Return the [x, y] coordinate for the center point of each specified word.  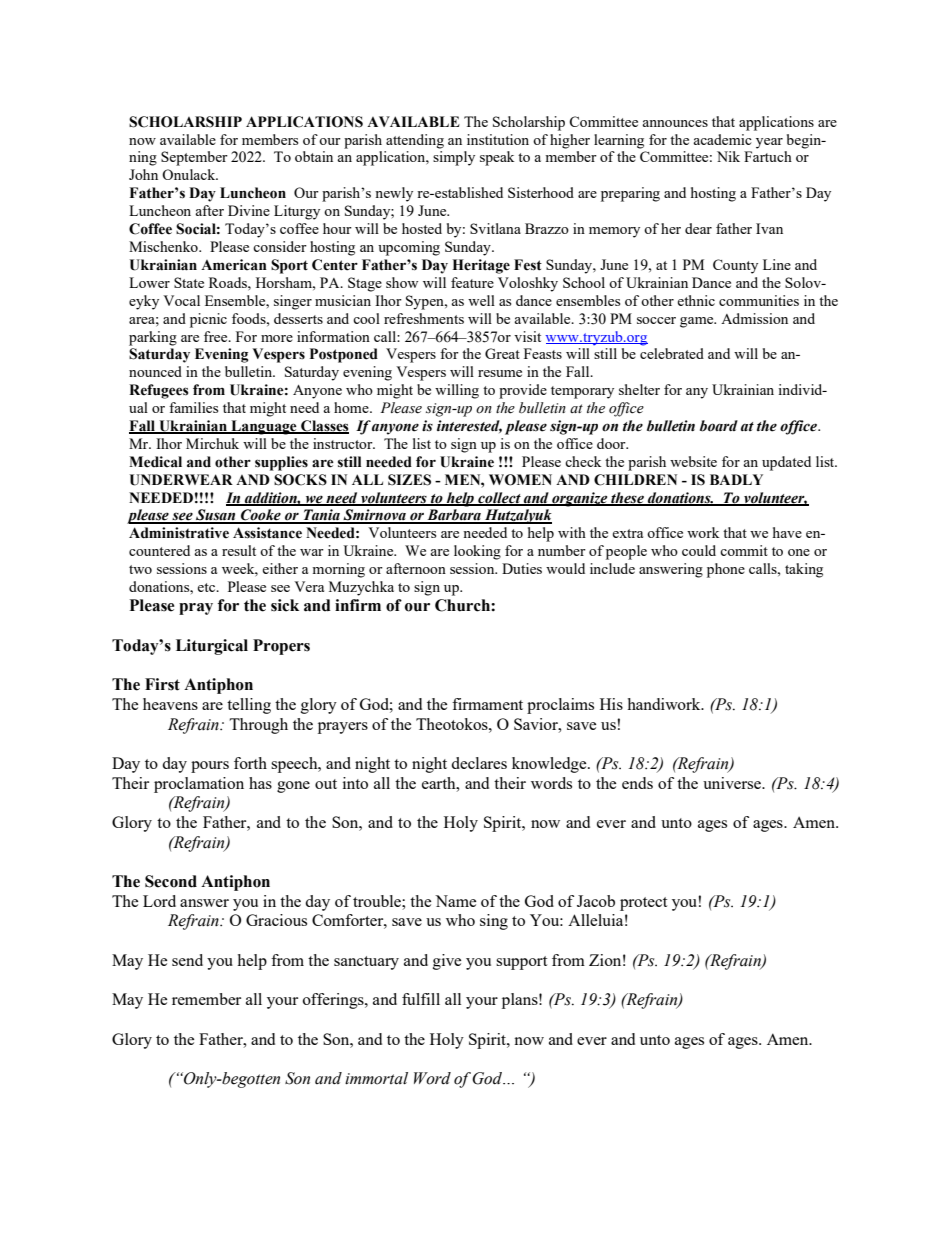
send [187, 960]
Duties [522, 568]
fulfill [421, 999]
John [143, 174]
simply [454, 158]
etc [207, 587]
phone [726, 570]
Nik [728, 156]
